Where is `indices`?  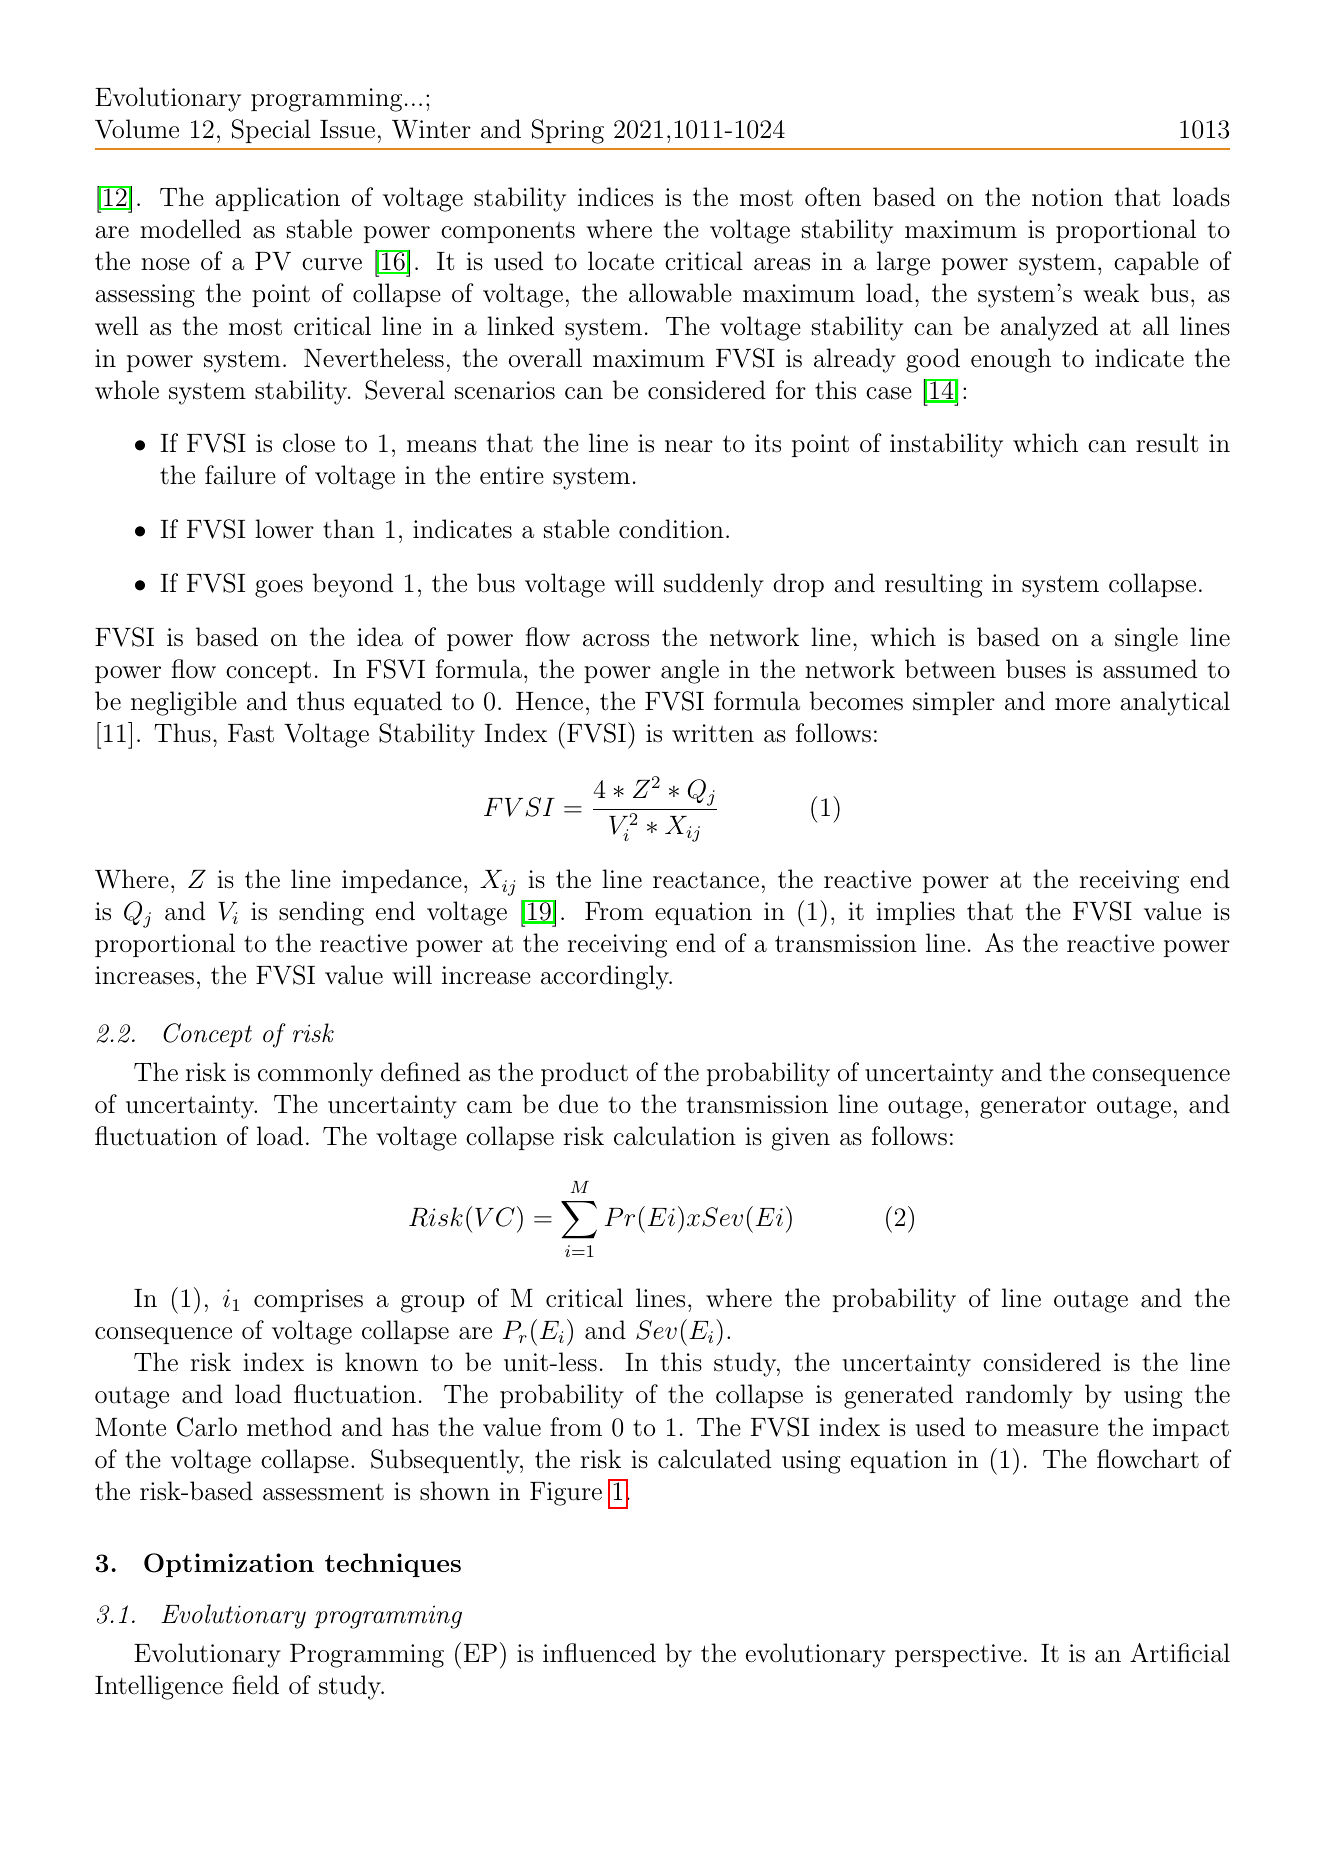 indices is located at coordinates (615, 197).
